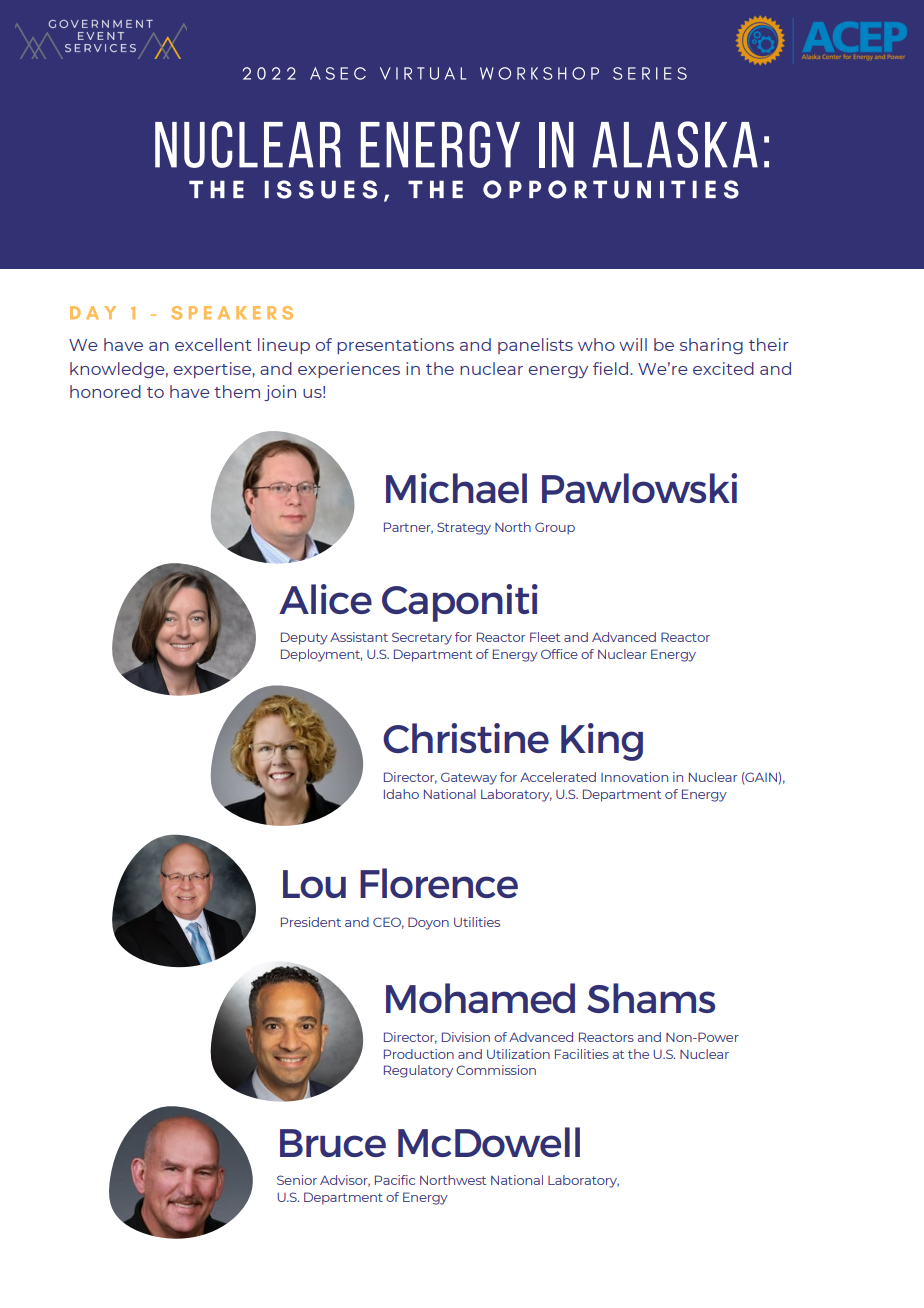 Image resolution: width=924 pixels, height=1308 pixels. I want to click on them, so click(237, 391).
